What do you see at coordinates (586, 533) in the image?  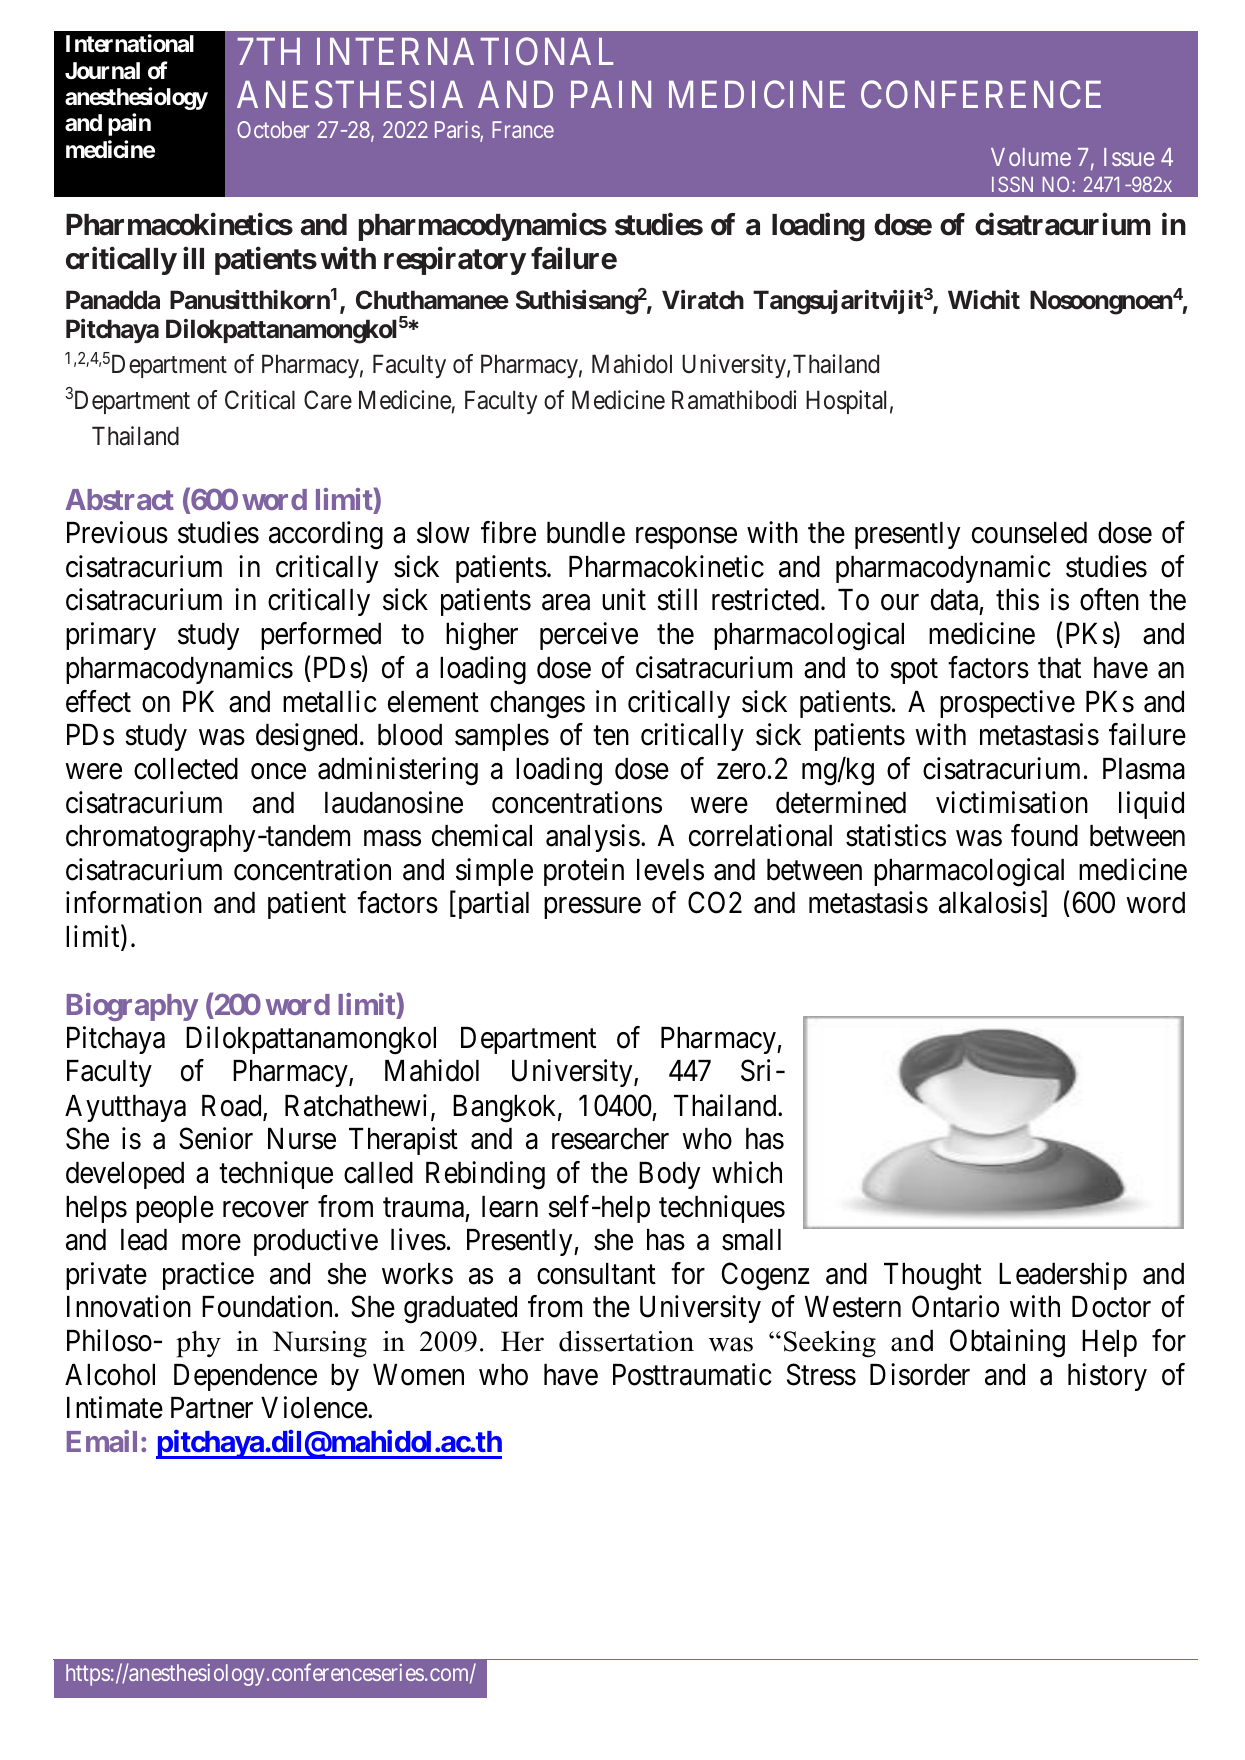 I see `bundle` at bounding box center [586, 533].
